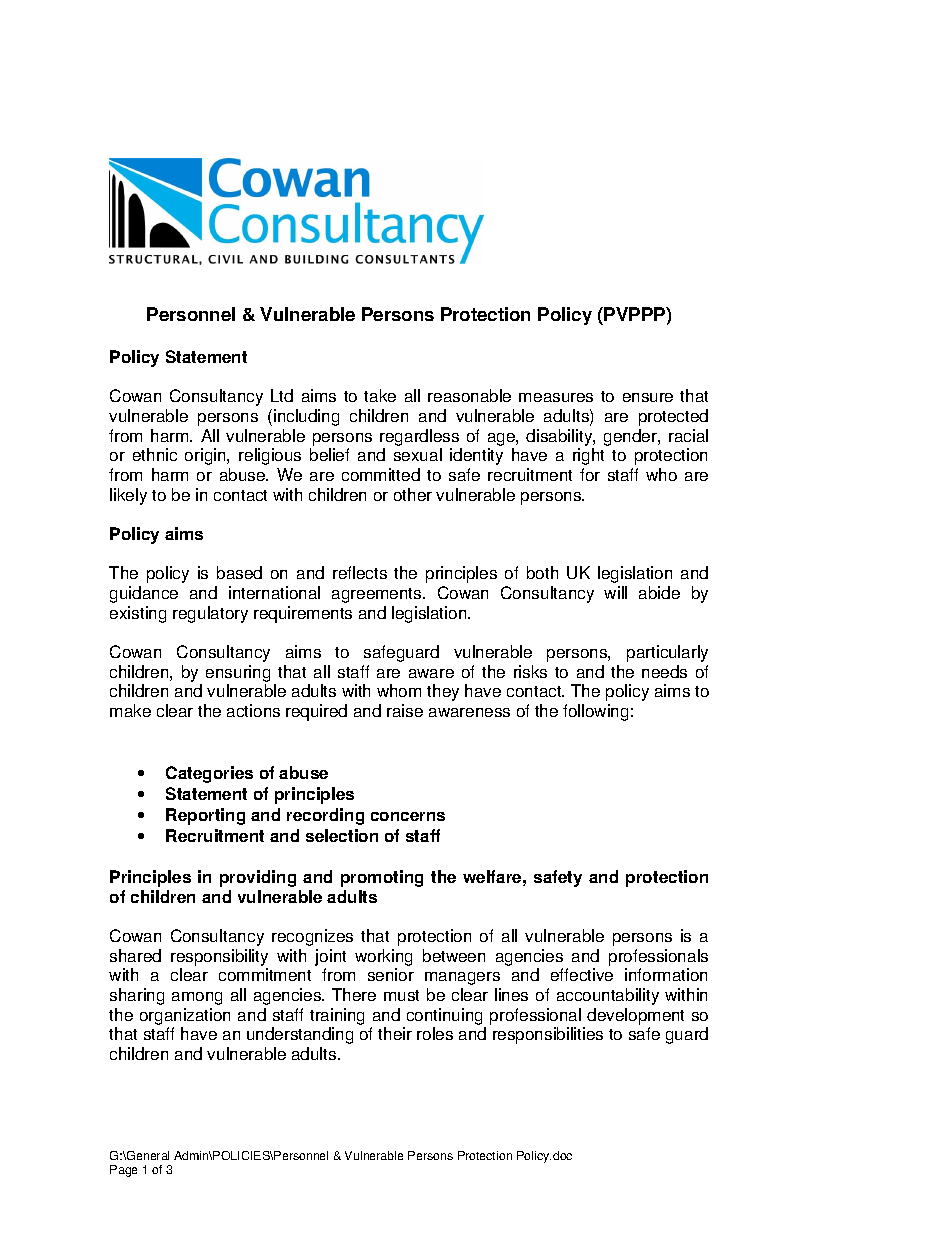 The height and width of the screenshot is (1233, 952). Describe the element at coordinates (408, 816) in the screenshot. I see `concerns` at that location.
